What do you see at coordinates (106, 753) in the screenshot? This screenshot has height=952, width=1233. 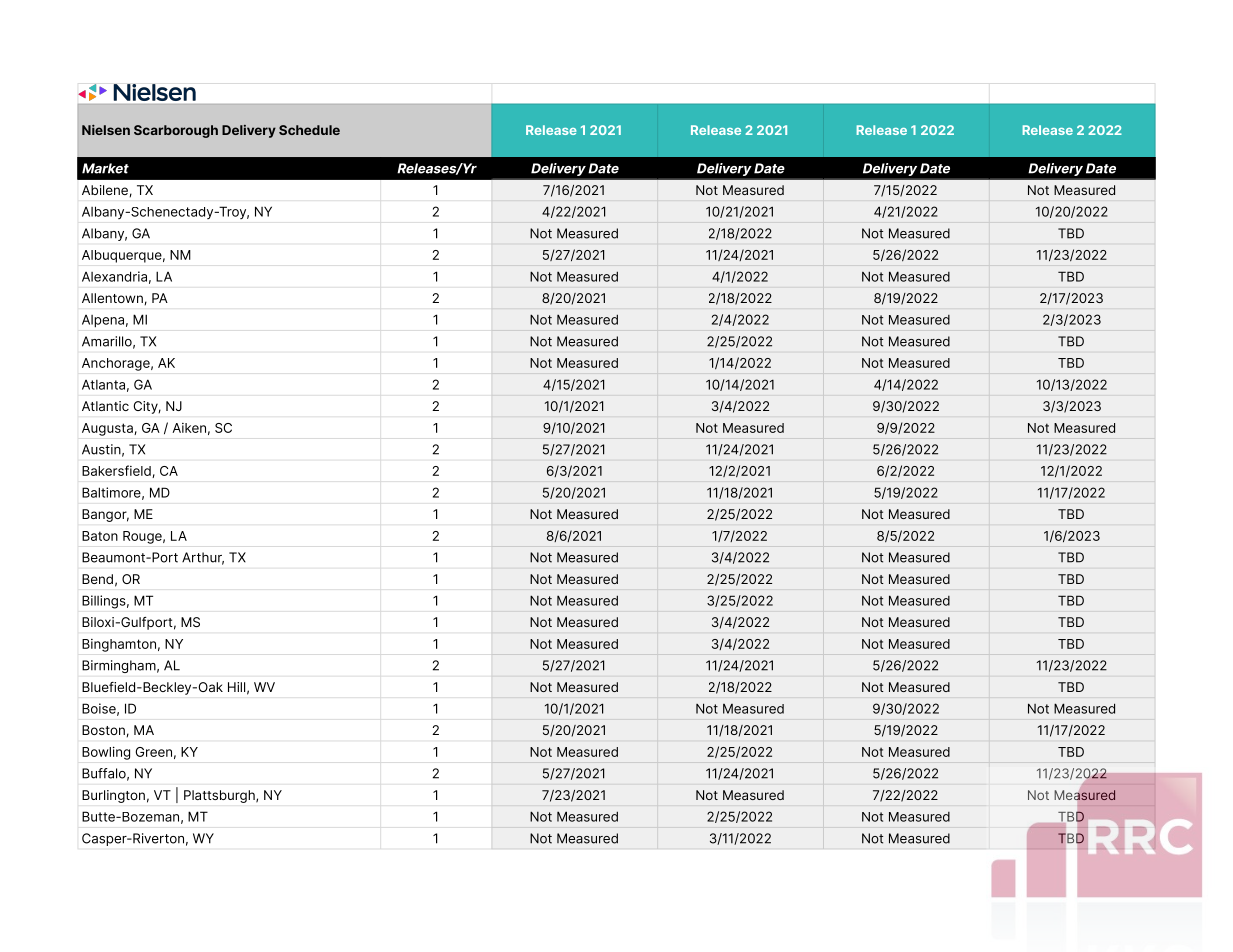 I see `Bowling` at bounding box center [106, 753].
